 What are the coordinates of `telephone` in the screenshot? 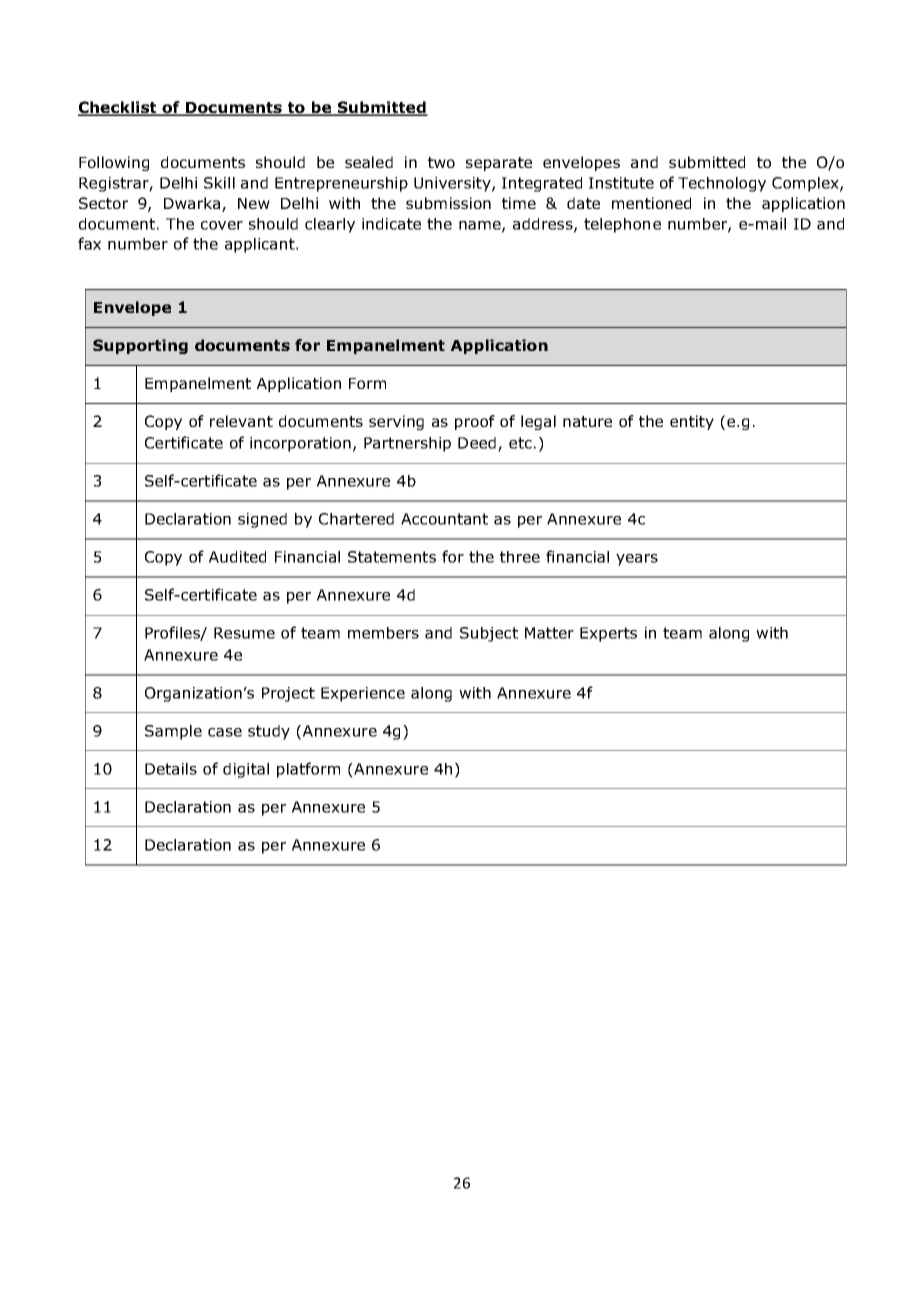 It's located at (622, 225).
